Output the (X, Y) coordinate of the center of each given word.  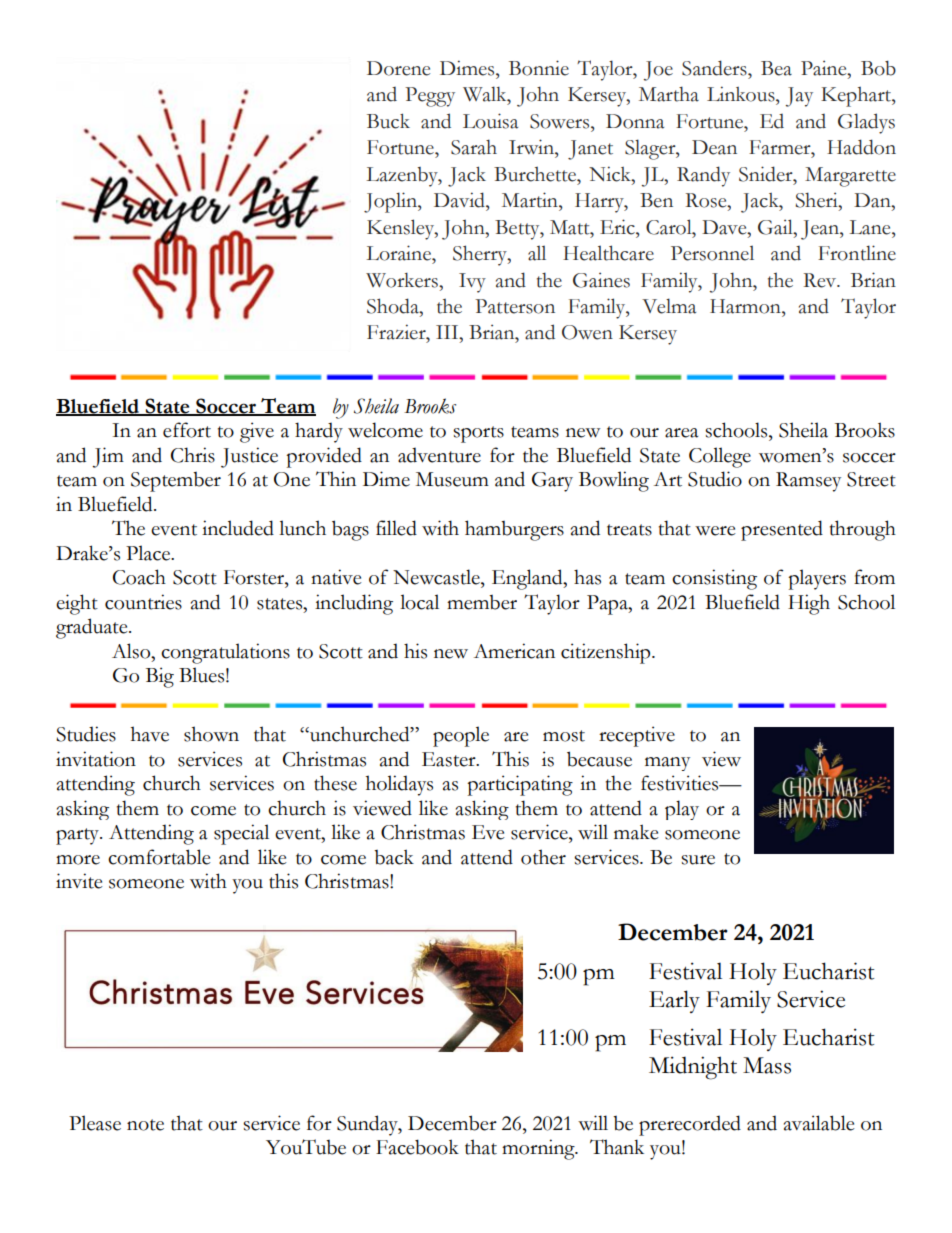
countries (143, 602)
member (482, 602)
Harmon (746, 306)
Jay (799, 97)
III (448, 332)
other (543, 857)
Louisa (490, 121)
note (145, 1125)
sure (698, 860)
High (809, 604)
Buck (388, 121)
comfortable (159, 857)
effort (187, 430)
